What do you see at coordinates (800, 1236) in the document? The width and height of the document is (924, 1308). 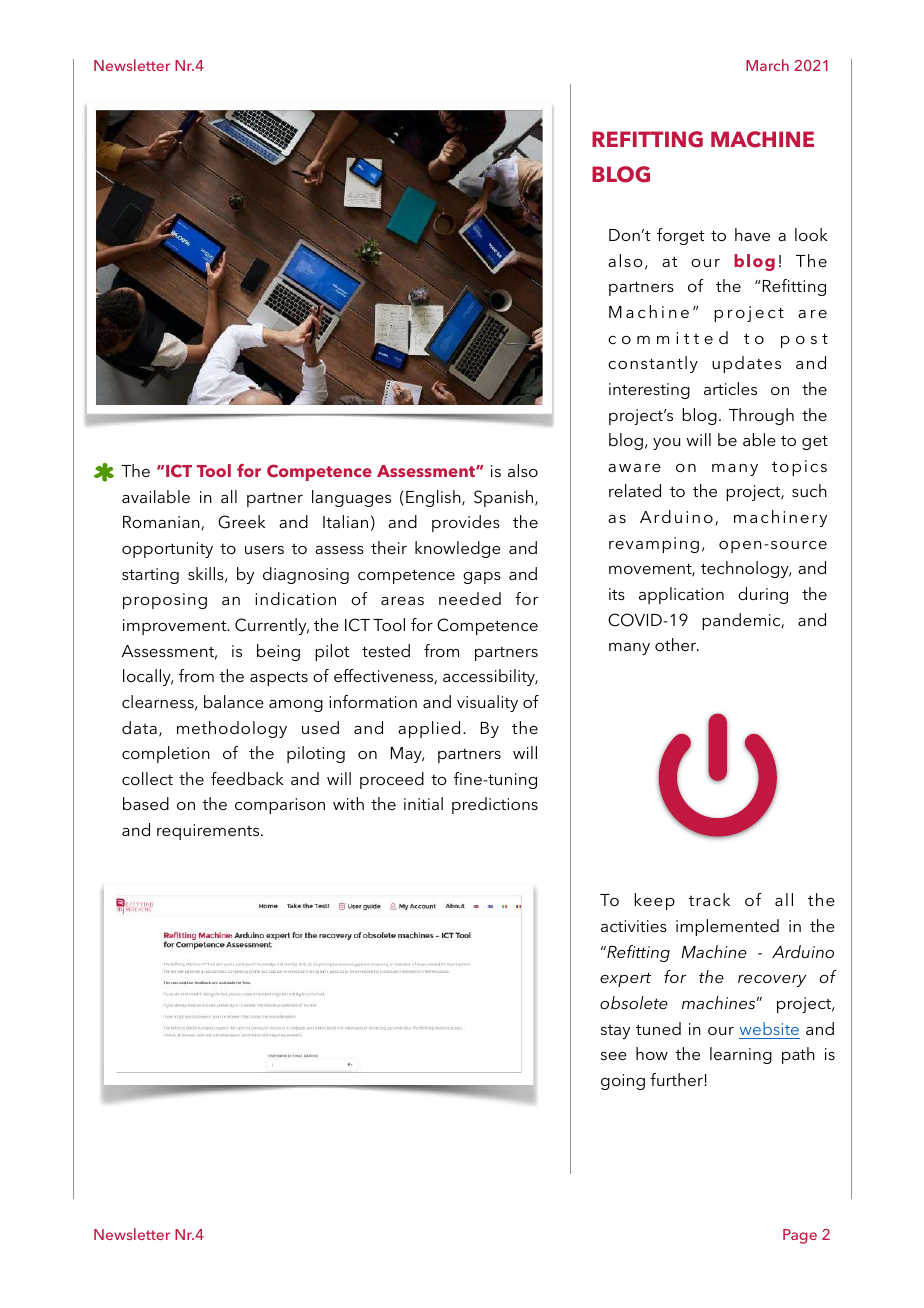 I see `Page` at bounding box center [800, 1236].
